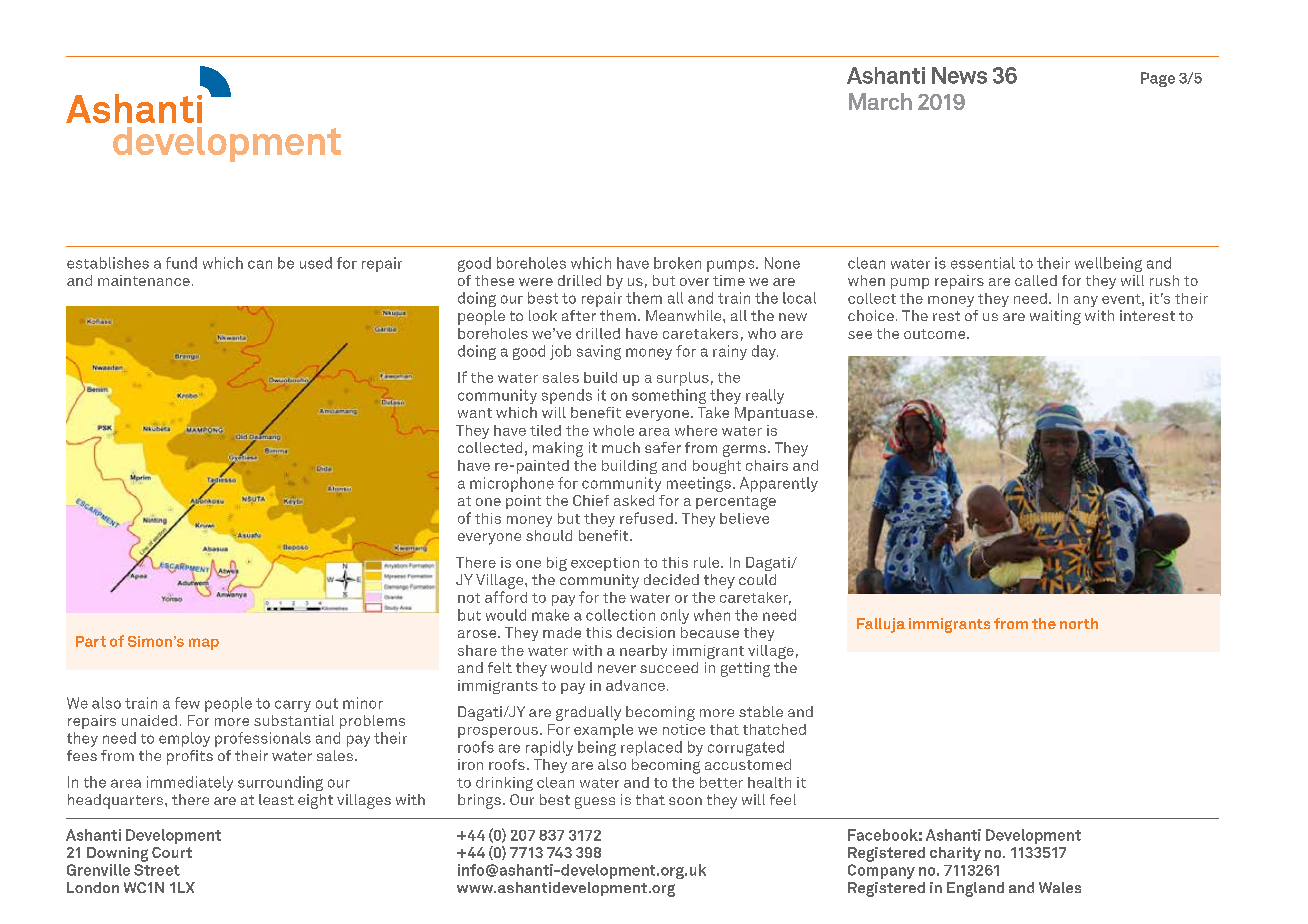 The width and height of the page is (1308, 924). Describe the element at coordinates (1036, 280) in the page. I see `called` at that location.
